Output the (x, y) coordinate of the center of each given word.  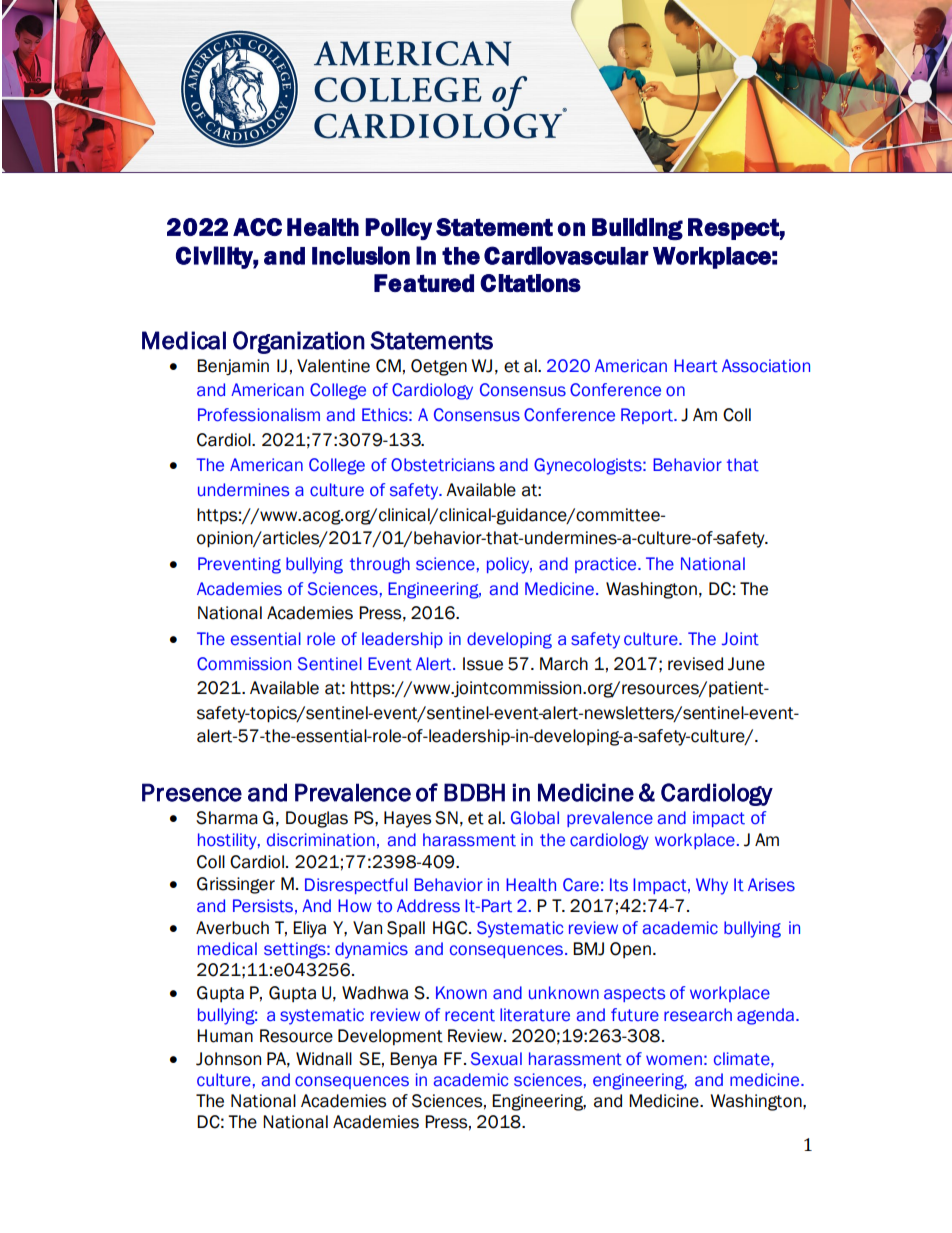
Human (225, 1036)
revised (695, 664)
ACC (257, 227)
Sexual (496, 1059)
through (380, 565)
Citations (530, 283)
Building (637, 229)
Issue (483, 664)
